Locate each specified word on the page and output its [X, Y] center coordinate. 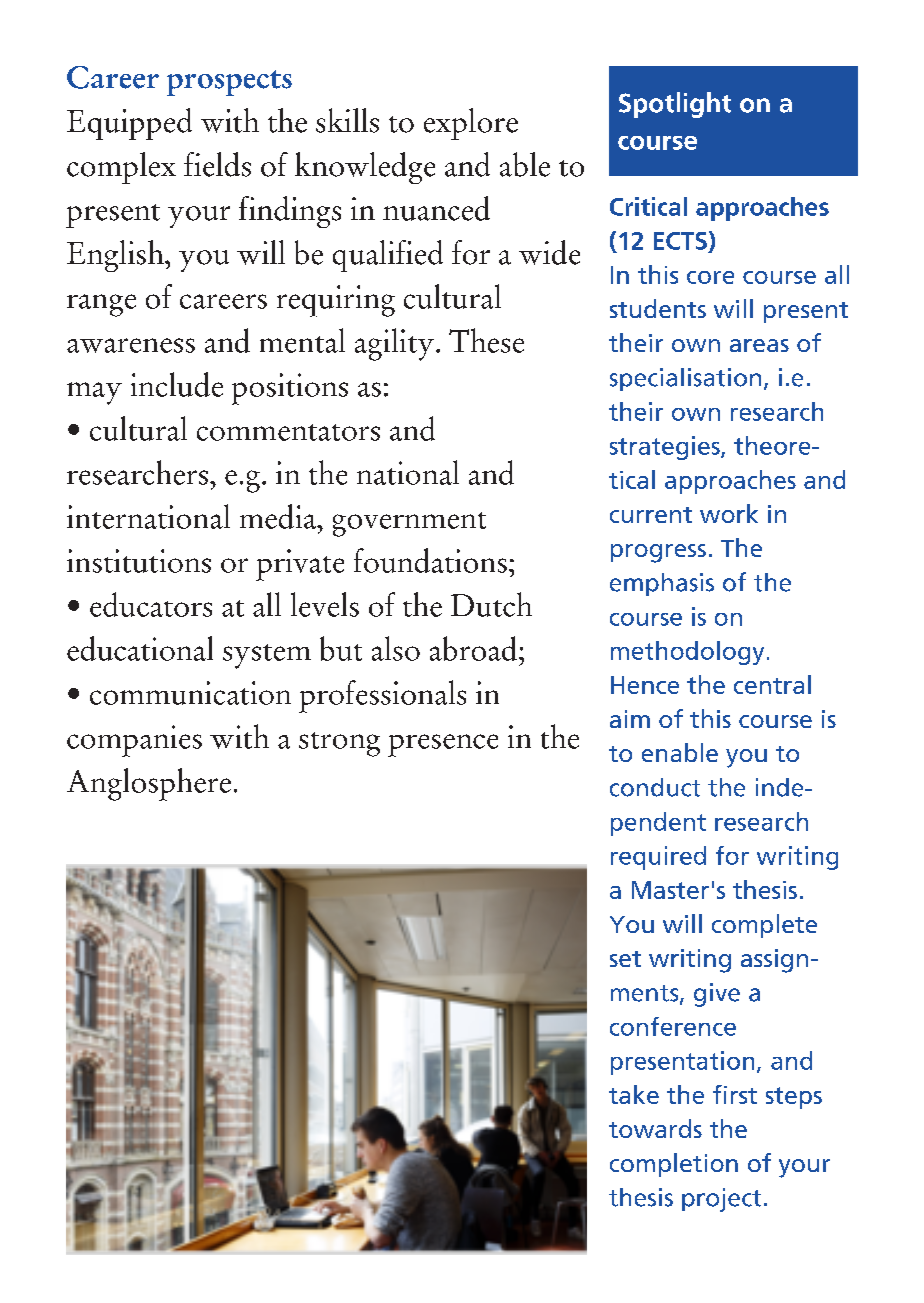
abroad [475, 648]
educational [140, 648]
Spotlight [675, 105]
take [634, 1094]
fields [217, 164]
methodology [687, 653]
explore [471, 124]
